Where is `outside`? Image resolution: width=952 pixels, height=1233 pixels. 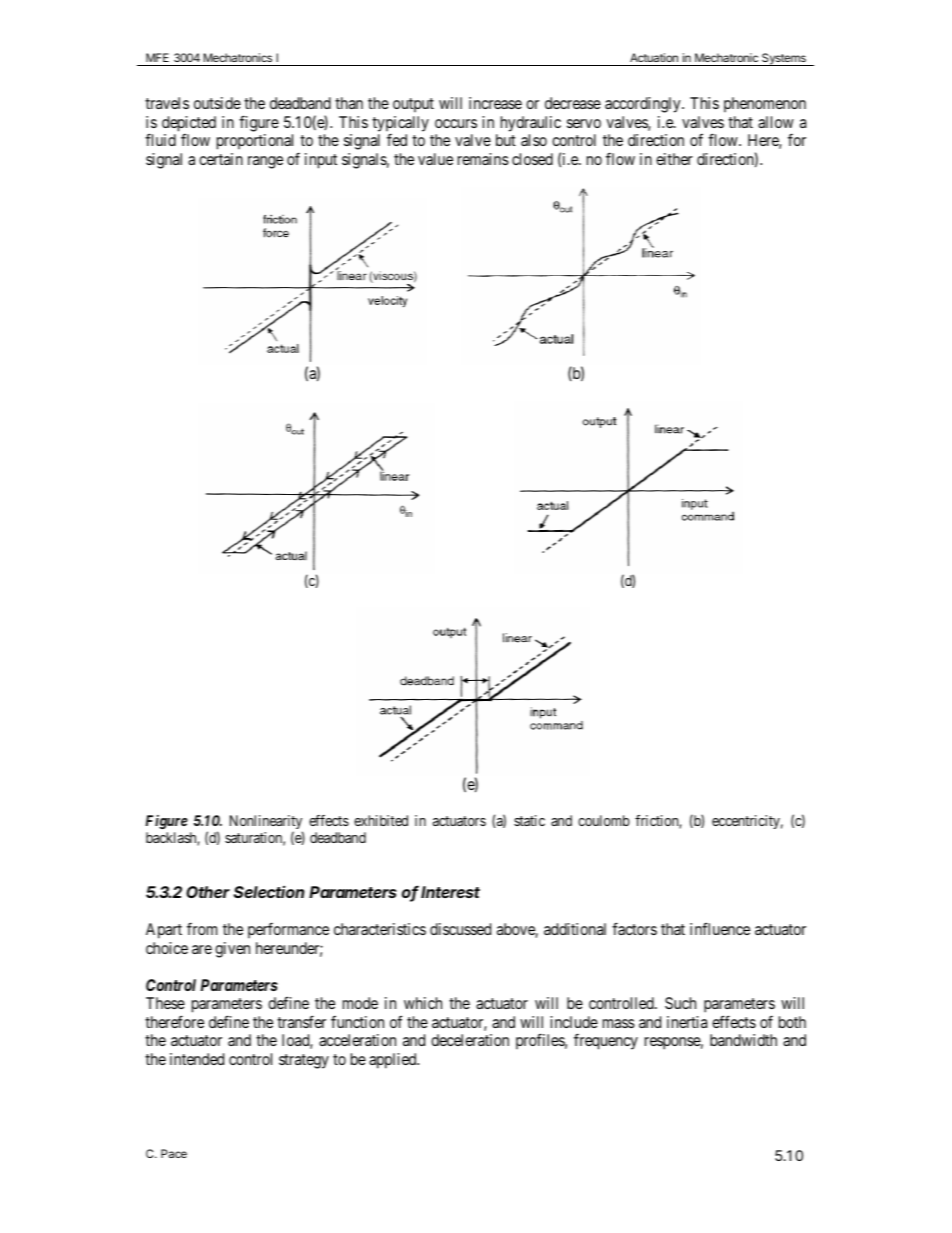
outside is located at coordinates (217, 103).
